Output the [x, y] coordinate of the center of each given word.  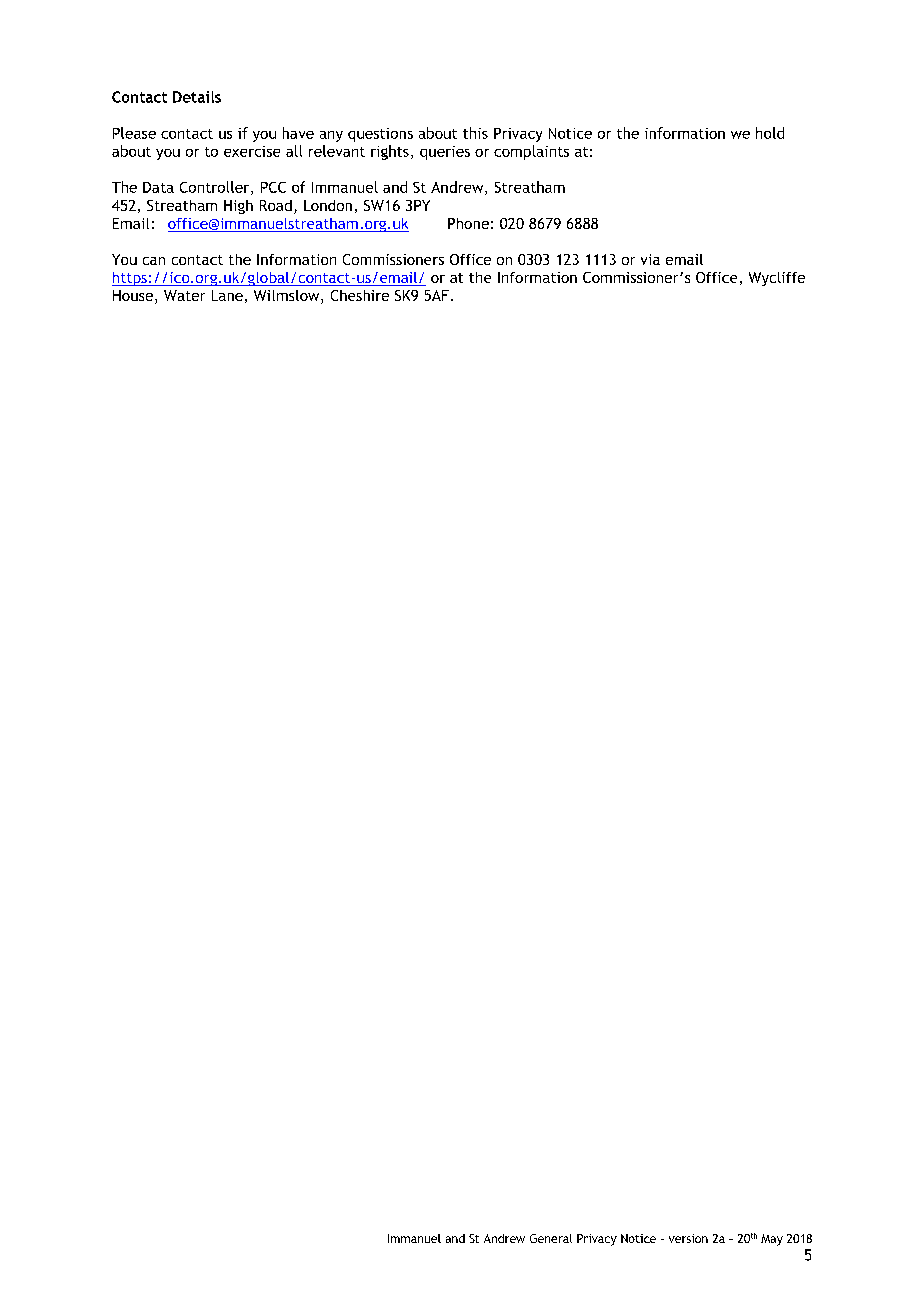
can [154, 261]
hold [770, 133]
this [475, 133]
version [688, 1238]
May [772, 1240]
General [551, 1238]
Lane [227, 295]
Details [197, 97]
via [650, 259]
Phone [468, 223]
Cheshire [360, 295]
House [133, 295]
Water [184, 295]
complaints [531, 152]
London [328, 205]
